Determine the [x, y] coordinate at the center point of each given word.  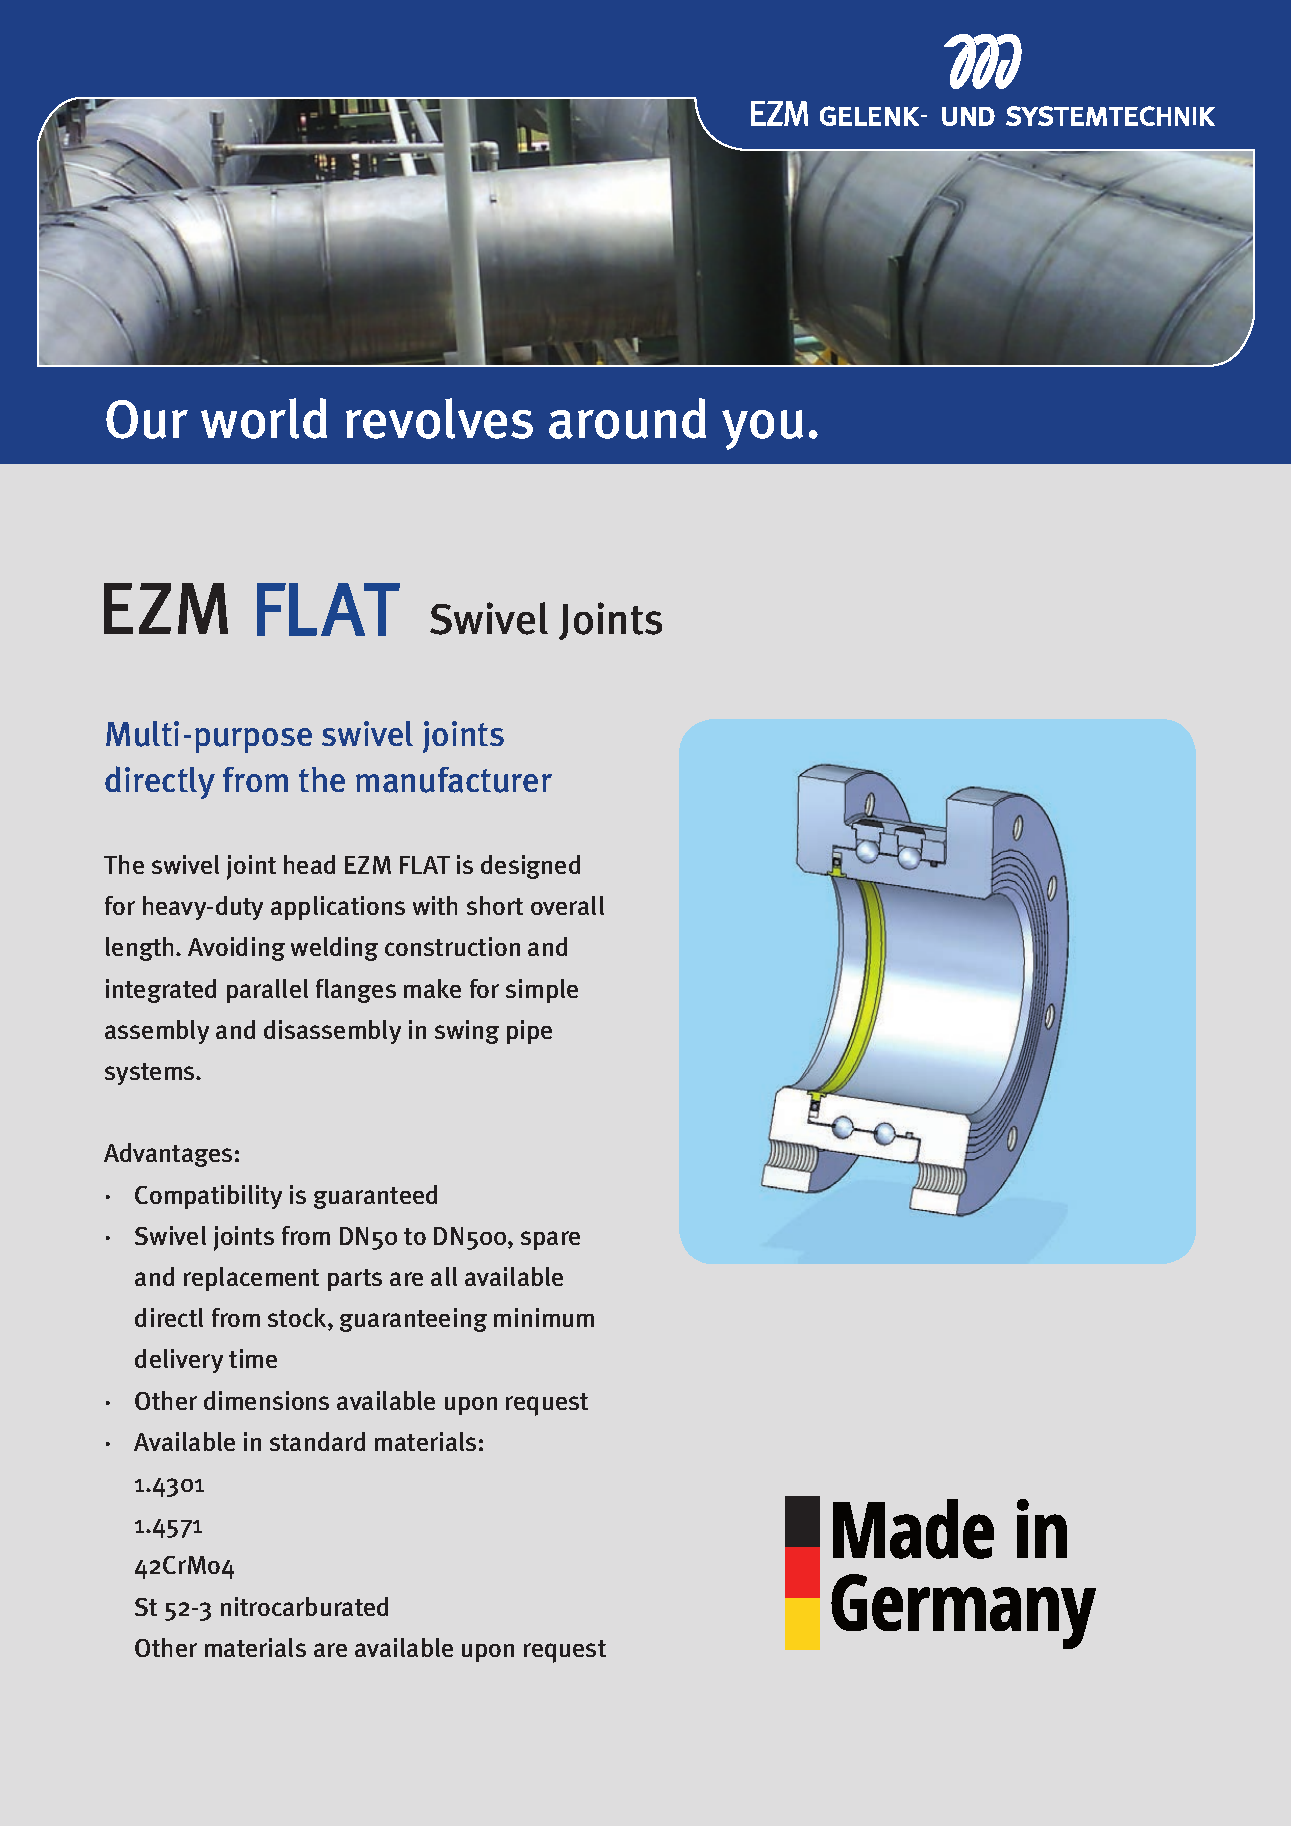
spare [550, 1240]
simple [542, 991]
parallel [267, 991]
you [762, 430]
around [627, 418]
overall [567, 905]
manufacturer [454, 780]
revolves [439, 418]
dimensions [266, 1400]
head [309, 864]
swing [467, 1032]
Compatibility [208, 1197]
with [435, 905]
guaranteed [375, 1197]
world [264, 418]
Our [147, 419]
